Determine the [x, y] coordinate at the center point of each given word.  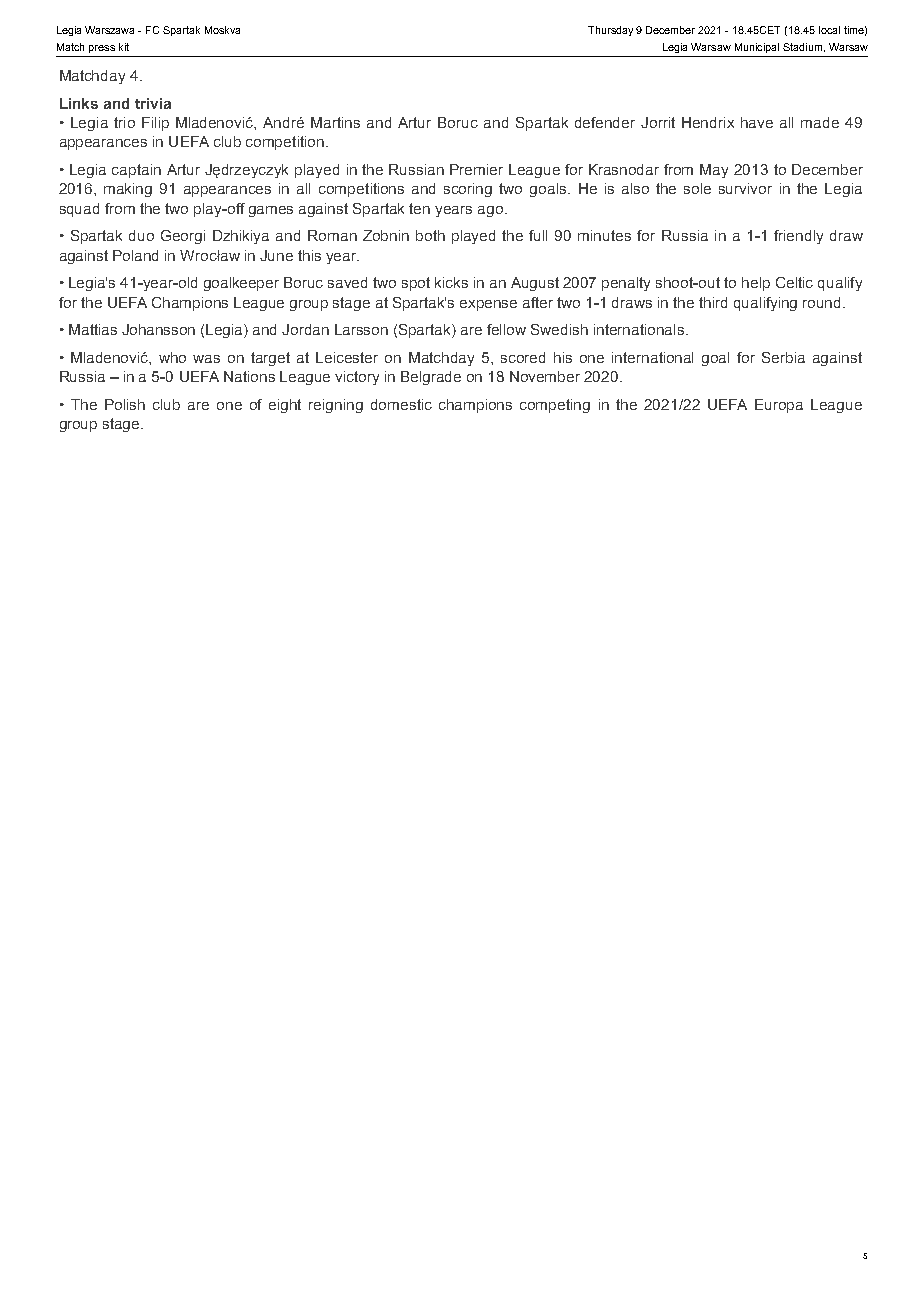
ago [490, 211]
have [757, 122]
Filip [155, 124]
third [713, 302]
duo [141, 235]
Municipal [757, 48]
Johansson [158, 329]
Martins [335, 122]
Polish [125, 404]
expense [488, 305]
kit [124, 47]
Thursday [610, 31]
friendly [798, 237]
